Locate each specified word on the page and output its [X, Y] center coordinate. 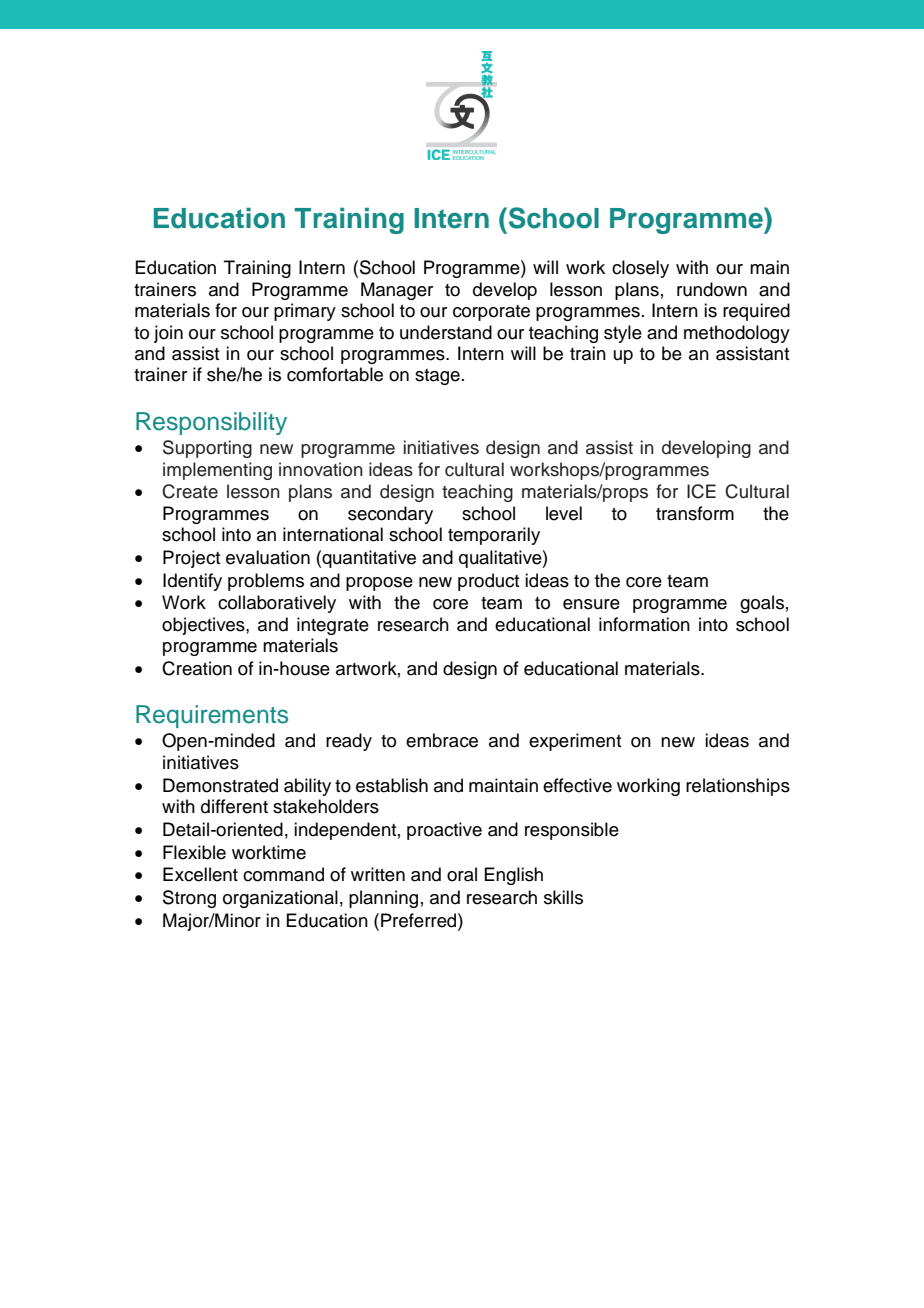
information [644, 624]
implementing [217, 471]
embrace [442, 740]
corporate [491, 313]
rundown [712, 289]
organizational [280, 899]
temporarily [494, 536]
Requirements [212, 716]
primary [305, 312]
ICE [701, 491]
